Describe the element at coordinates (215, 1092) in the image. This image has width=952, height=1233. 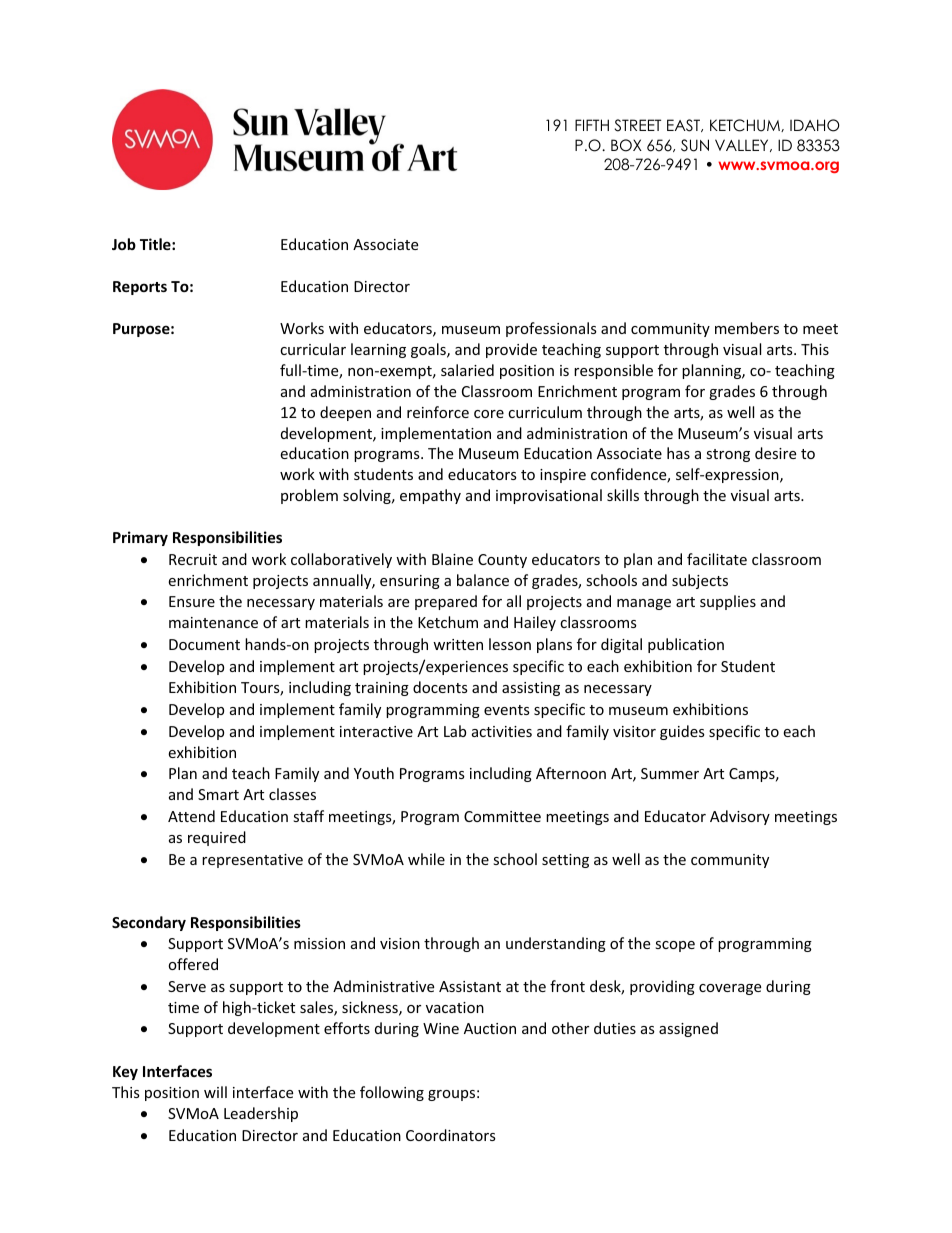
I see `will` at that location.
